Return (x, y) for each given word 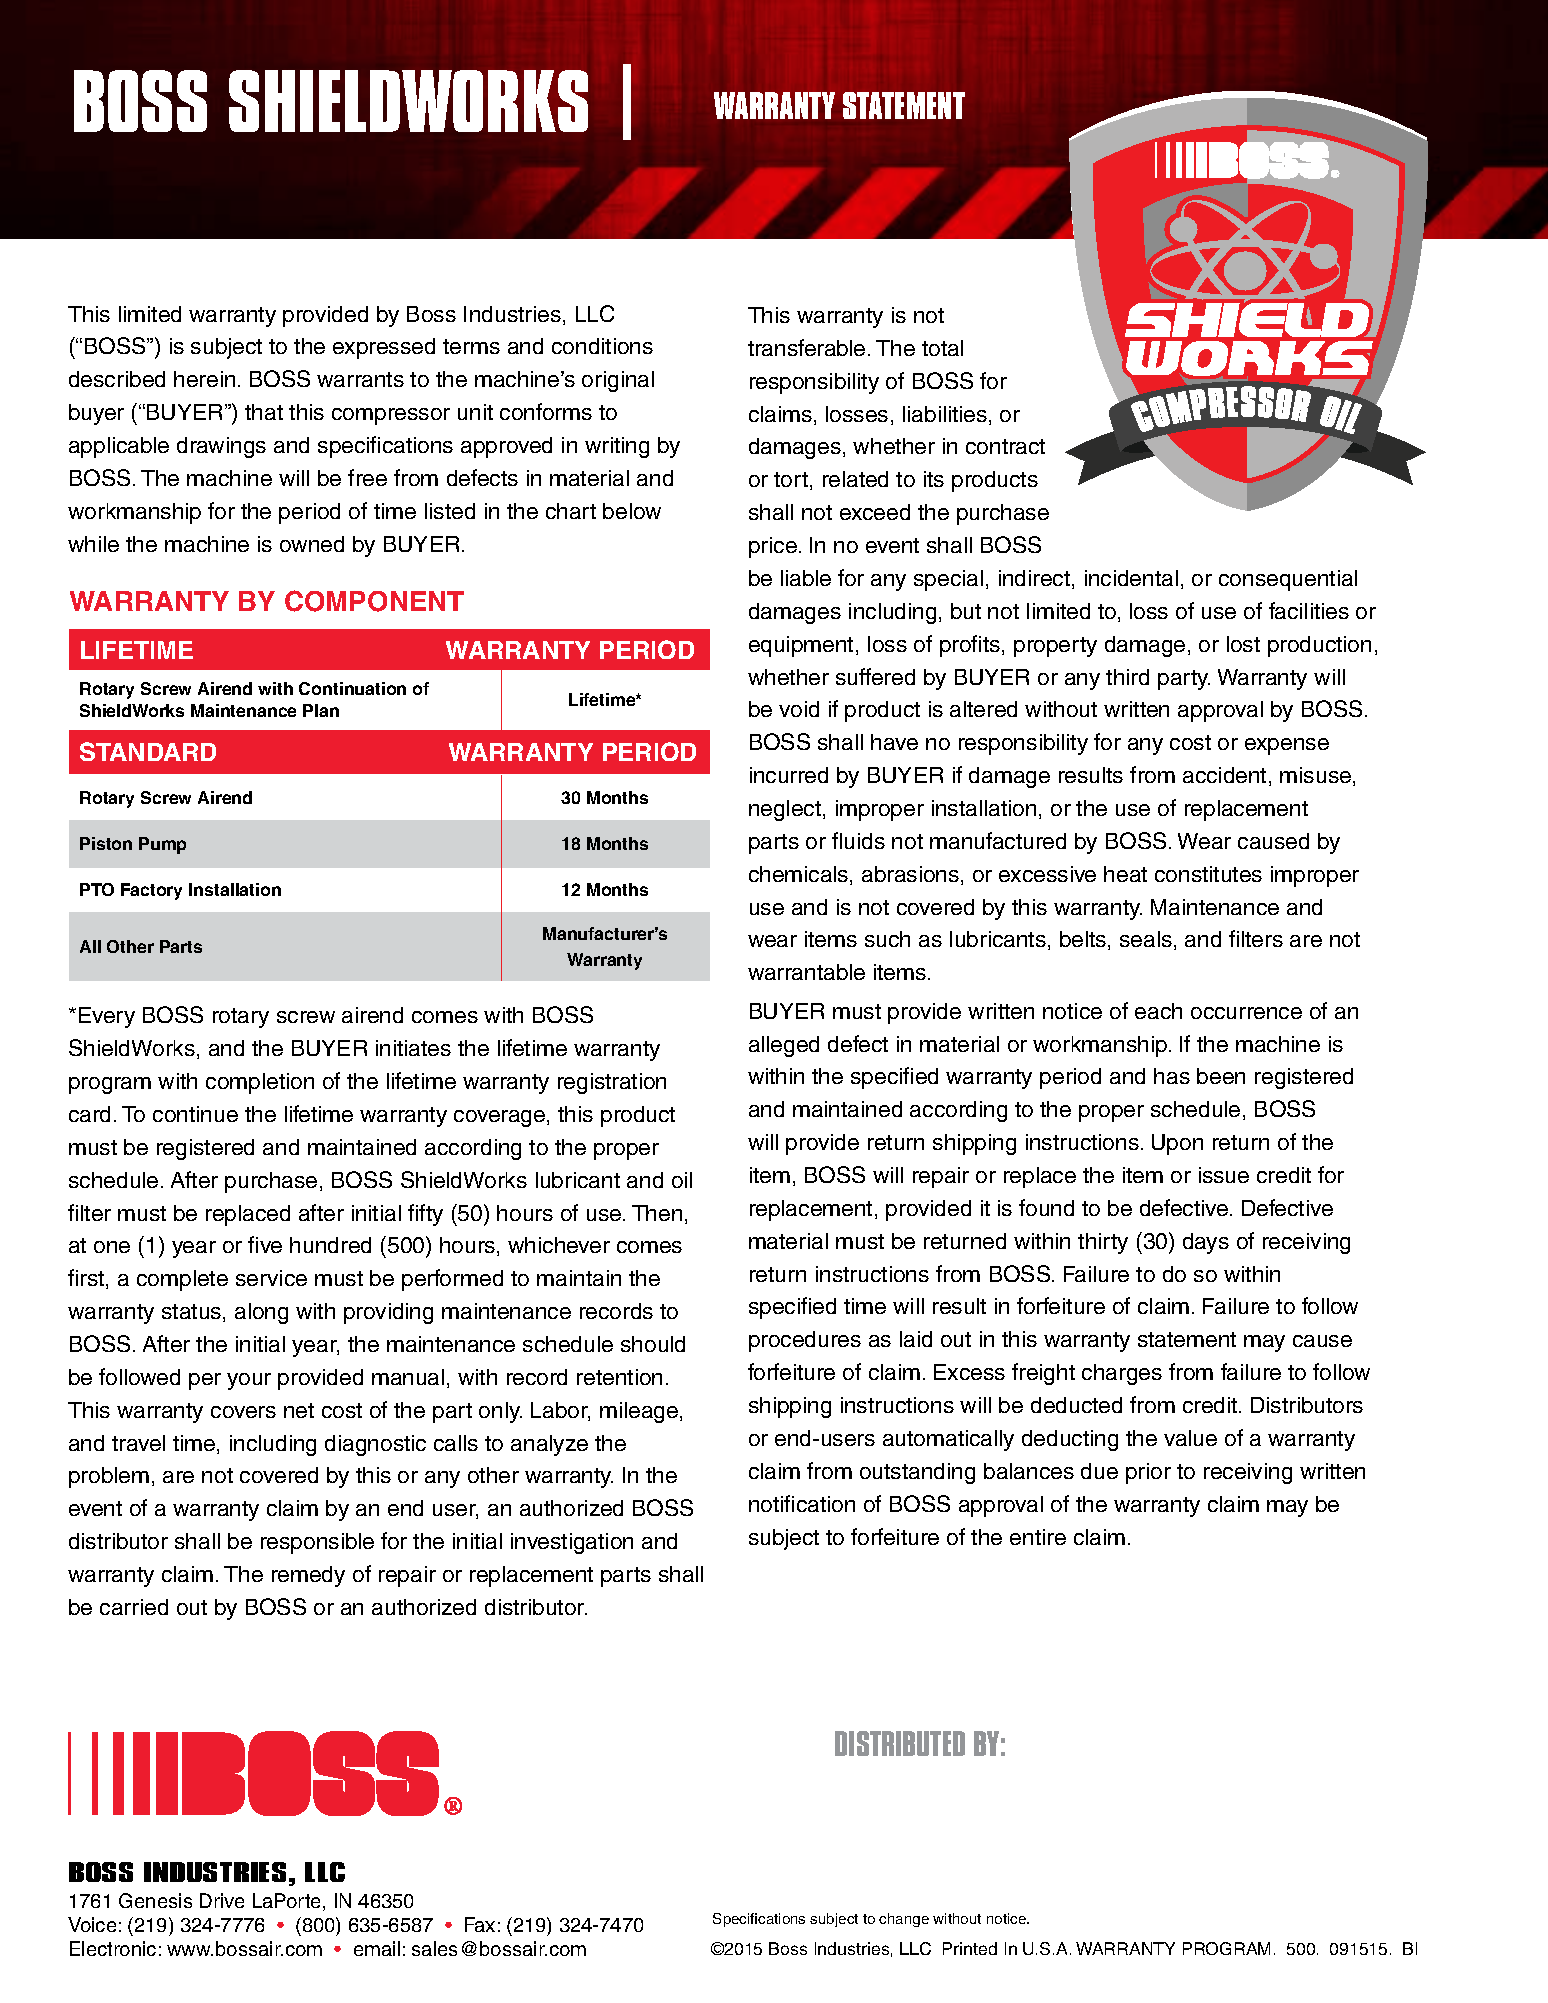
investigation (572, 1543)
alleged (784, 1046)
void (799, 709)
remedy (308, 1576)
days (1206, 1243)
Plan (321, 710)
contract (1005, 446)
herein (204, 379)
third (1127, 677)
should (653, 1344)
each (1158, 1011)
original (618, 381)
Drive (222, 1900)
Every (107, 1017)
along (261, 1313)
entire (1038, 1537)
